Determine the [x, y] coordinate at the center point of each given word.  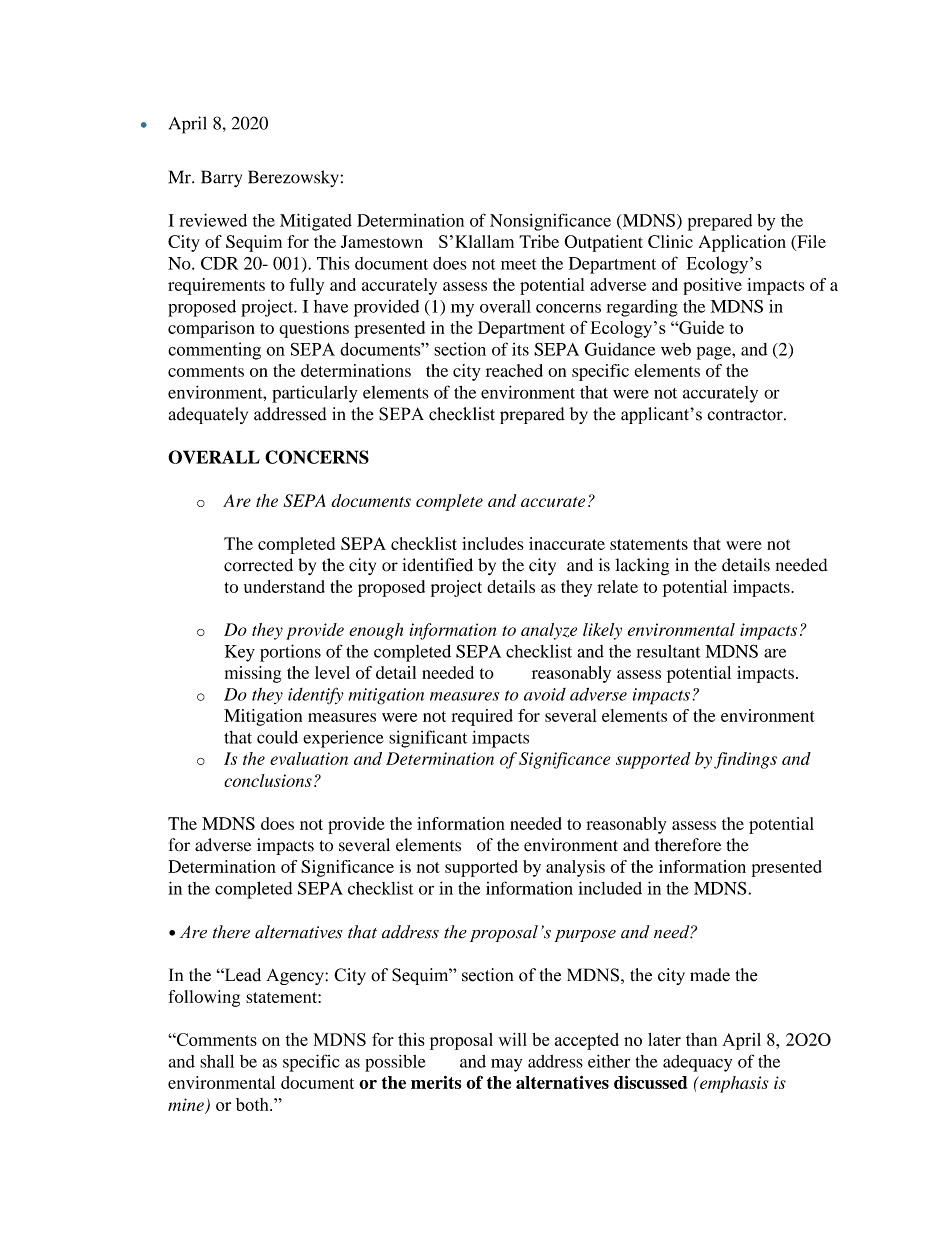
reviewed [213, 220]
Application [742, 243]
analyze [549, 631]
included [610, 888]
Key [240, 653]
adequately [208, 415]
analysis [575, 868]
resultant [669, 651]
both [253, 1104]
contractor [746, 415]
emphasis [733, 1084]
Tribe [539, 241]
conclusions [268, 780]
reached [514, 370]
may [506, 1065]
